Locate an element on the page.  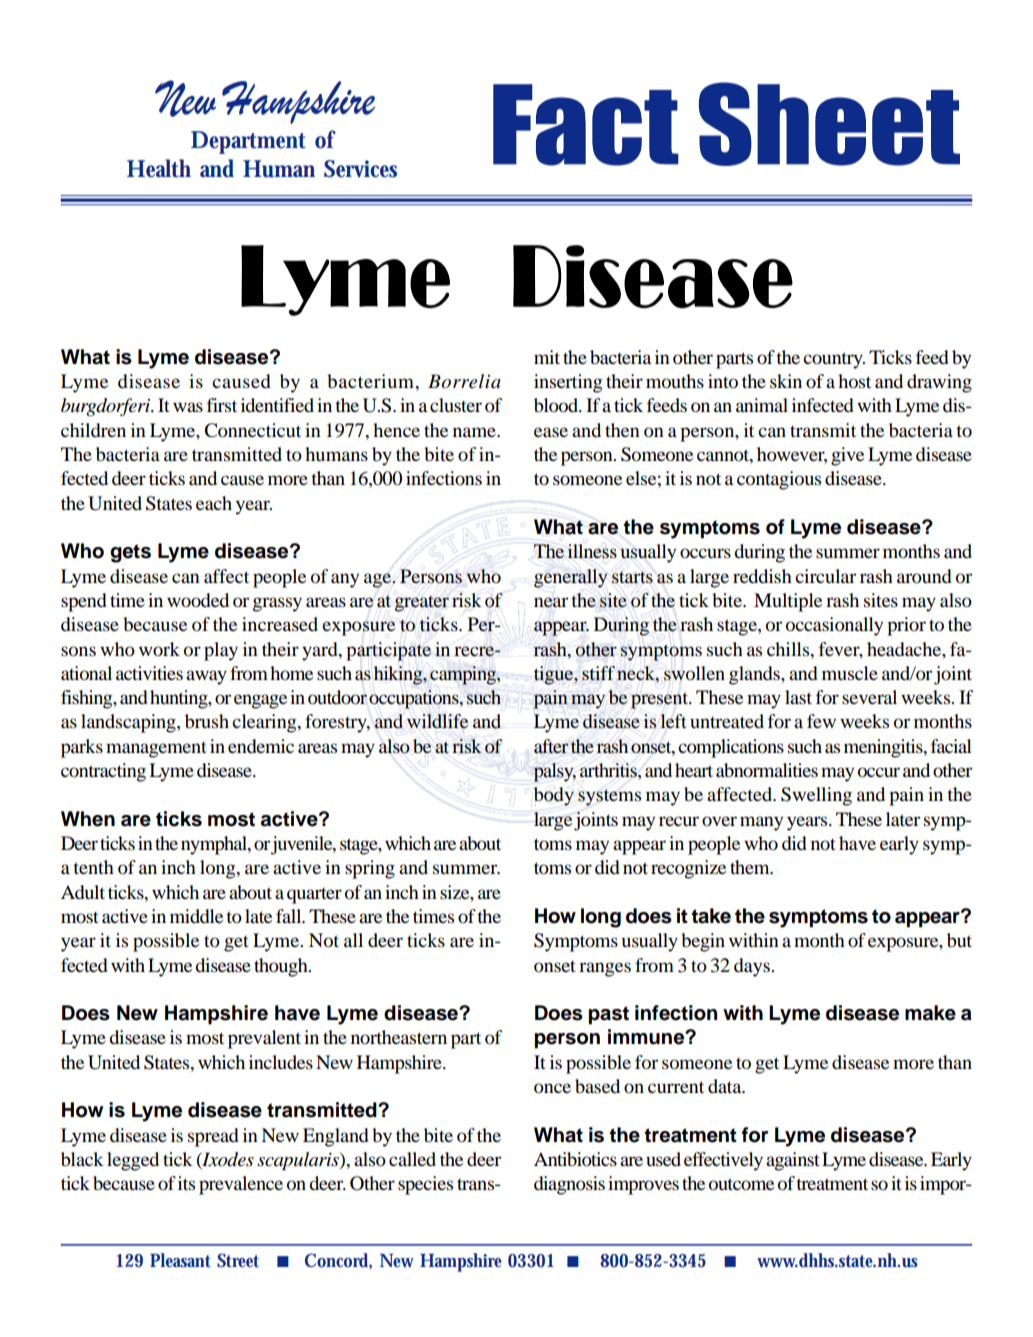
middle is located at coordinates (196, 916).
